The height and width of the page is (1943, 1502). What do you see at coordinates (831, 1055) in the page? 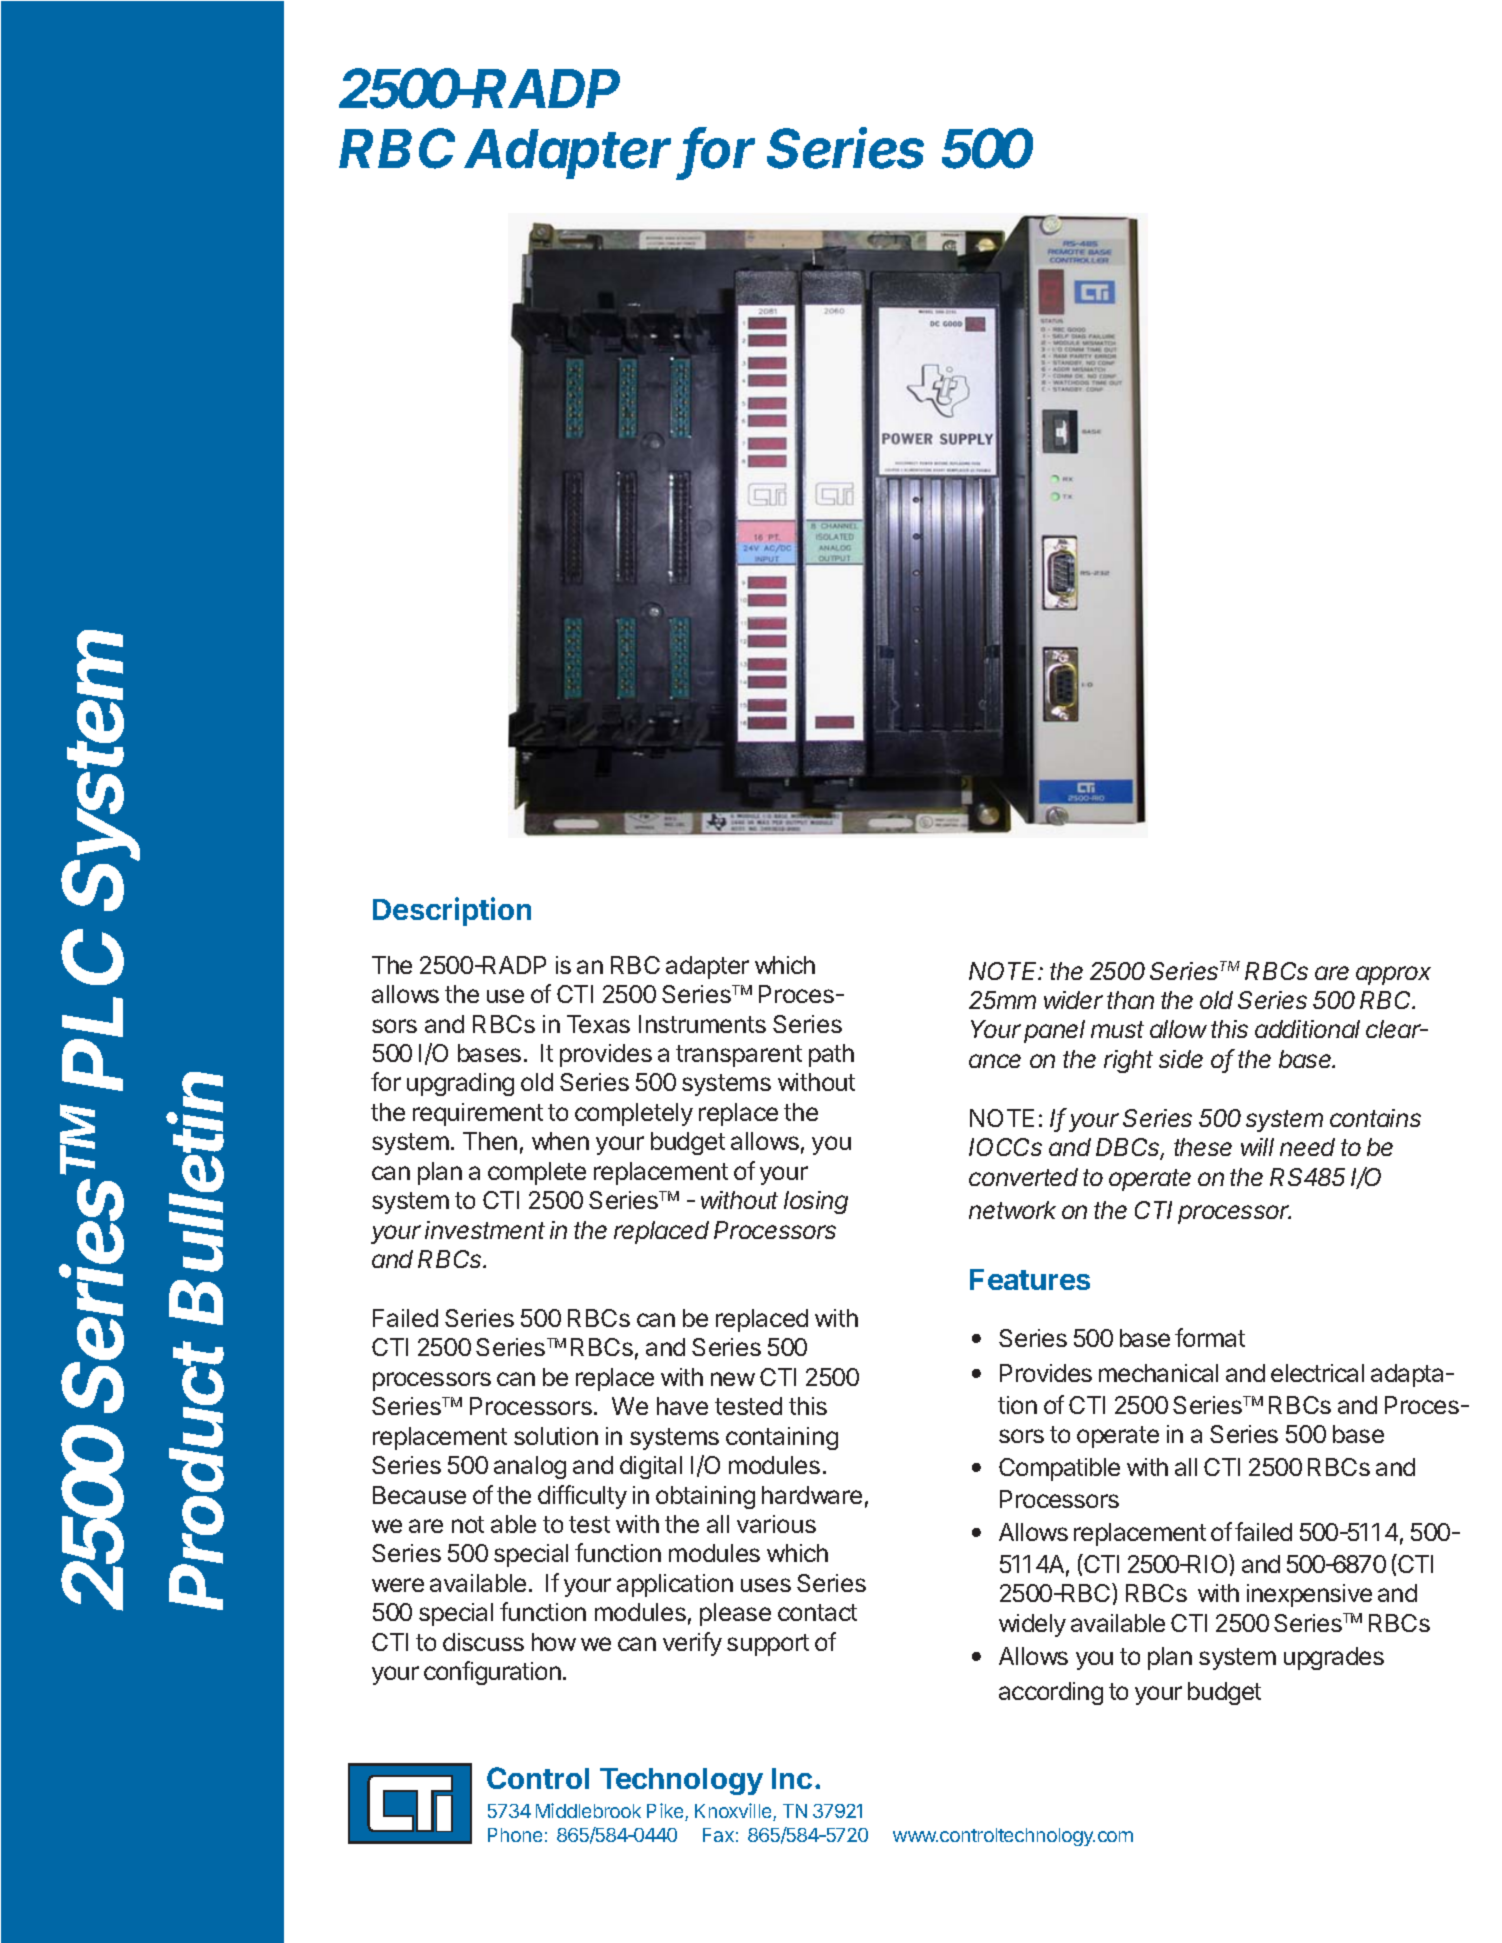
I see `path` at bounding box center [831, 1055].
